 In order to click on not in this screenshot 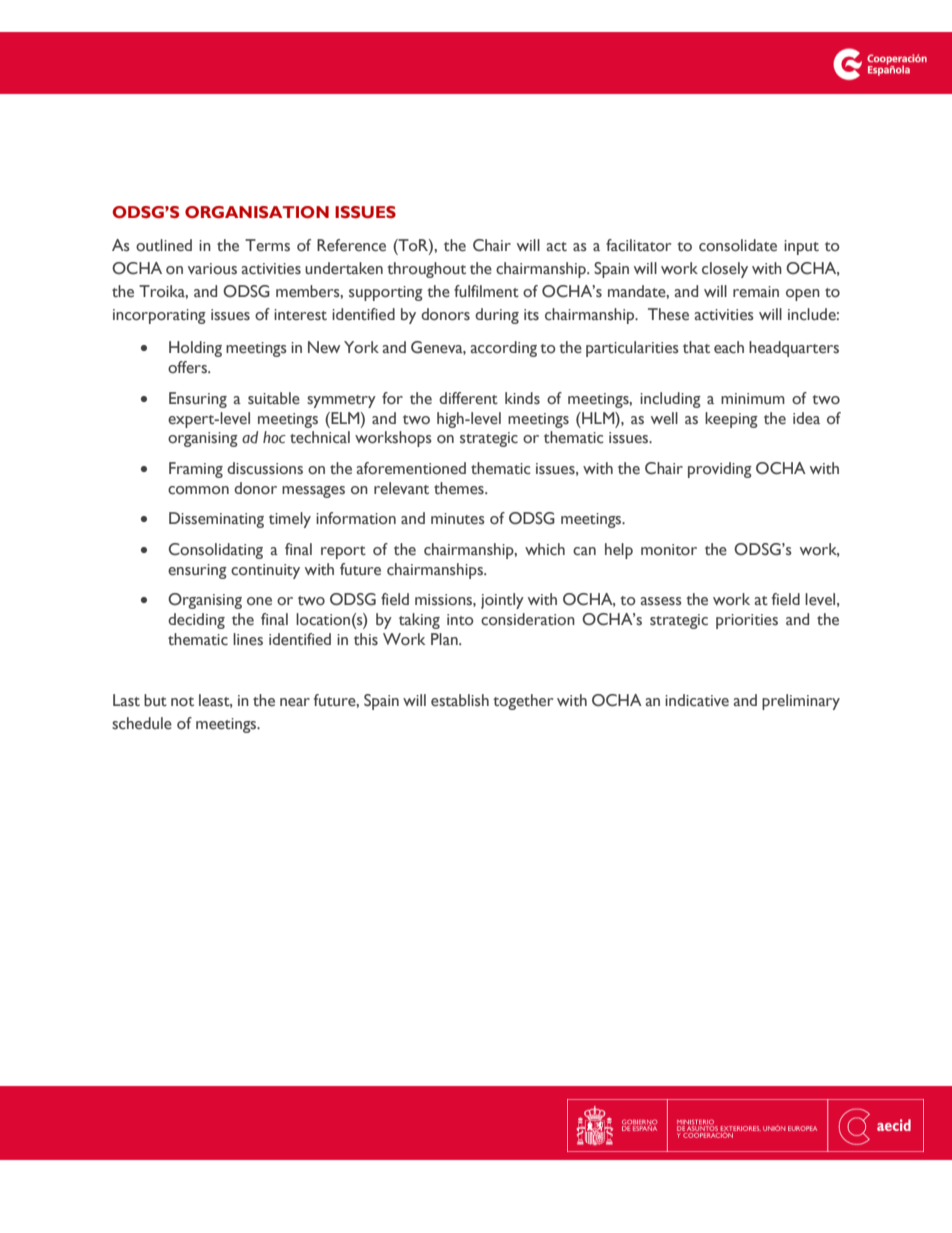, I will do `click(182, 702)`.
